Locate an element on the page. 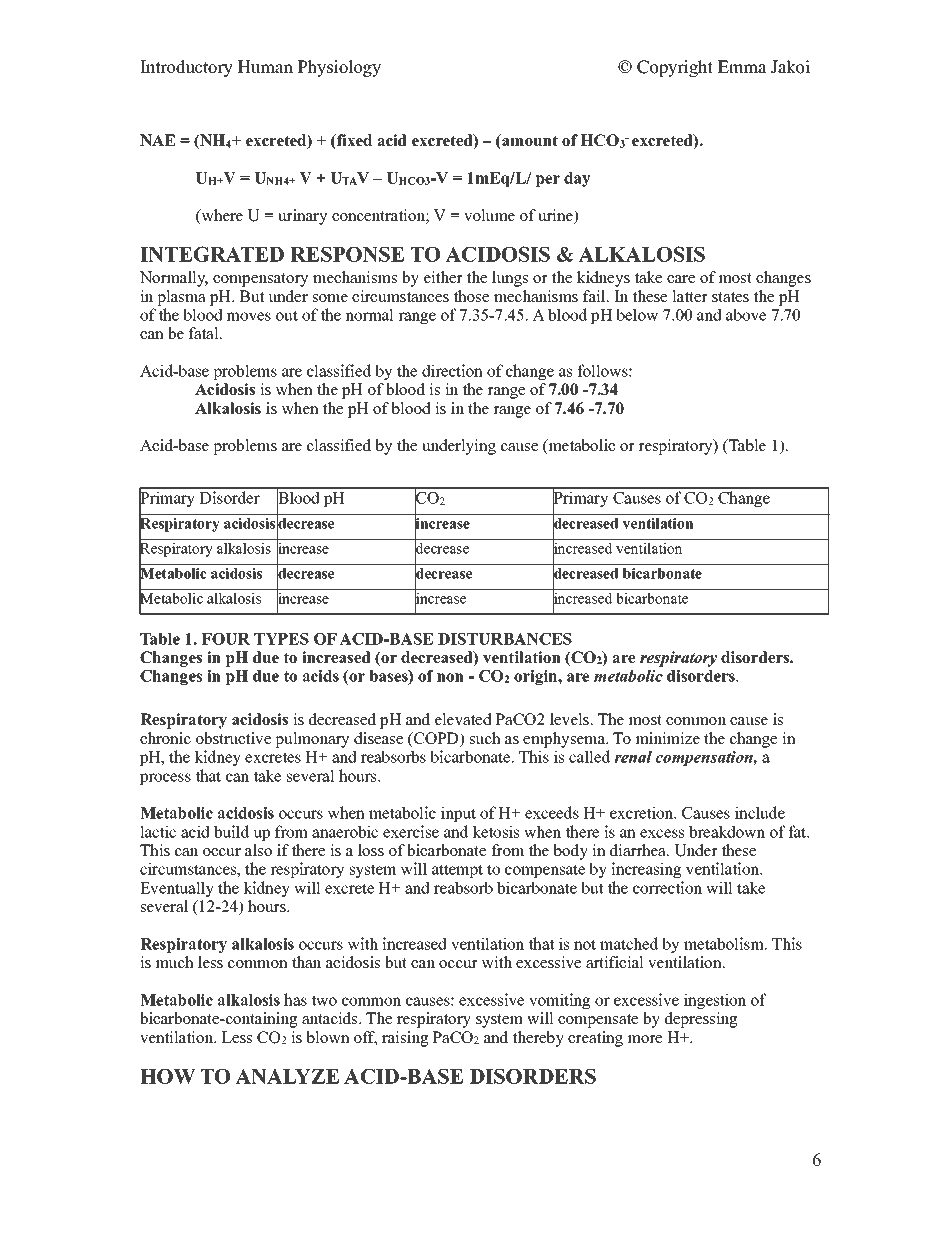 Image resolution: width=952 pixels, height=1233 pixels. ANALYZE is located at coordinates (287, 1076).
